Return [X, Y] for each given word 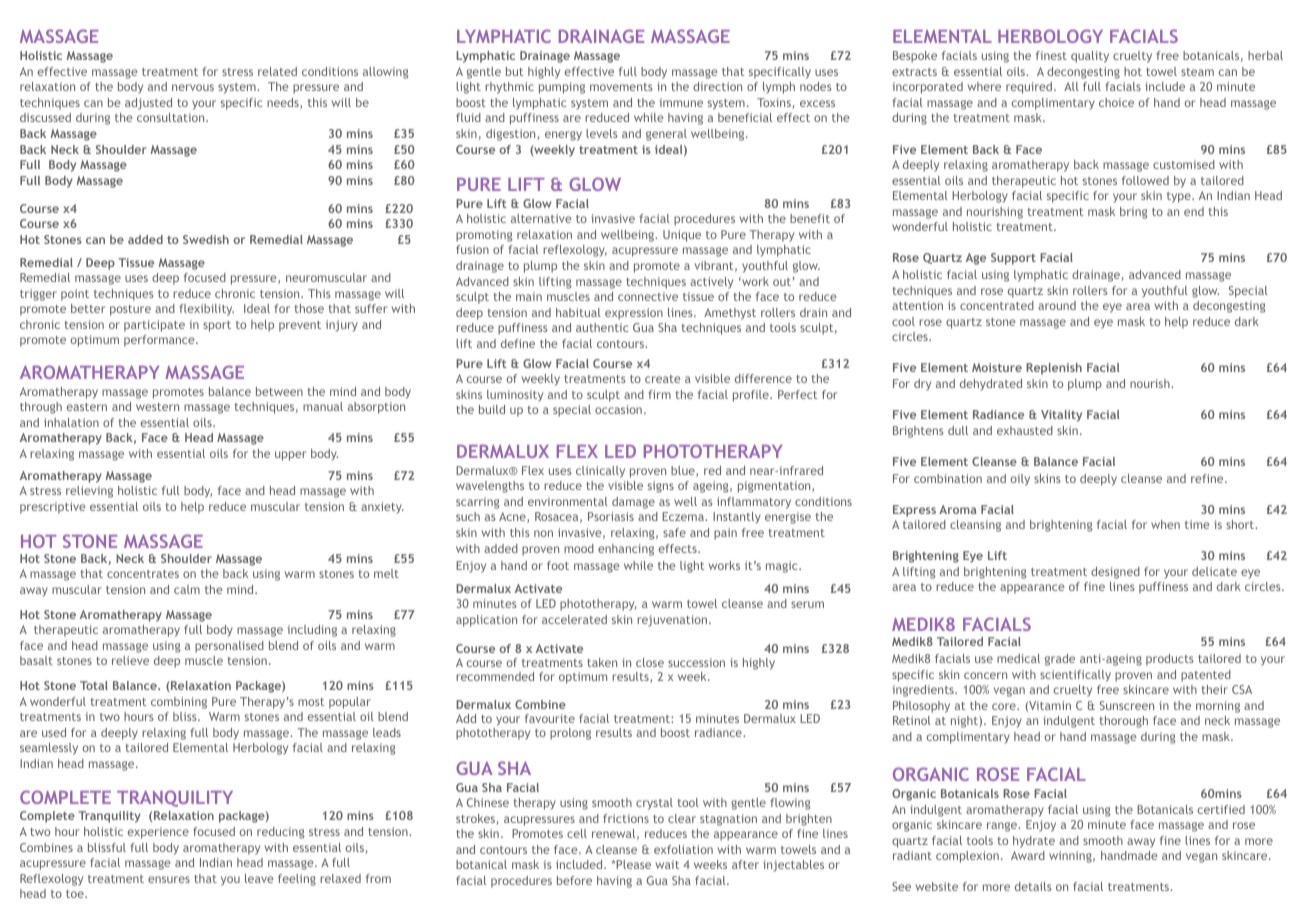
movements [621, 87]
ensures [169, 879]
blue [684, 471]
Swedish [206, 239]
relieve [130, 660]
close [650, 662]
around [1057, 305]
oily [1020, 480]
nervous [193, 87]
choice [1116, 102]
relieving [89, 492]
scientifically [1075, 676]
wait [667, 864]
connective [648, 296]
